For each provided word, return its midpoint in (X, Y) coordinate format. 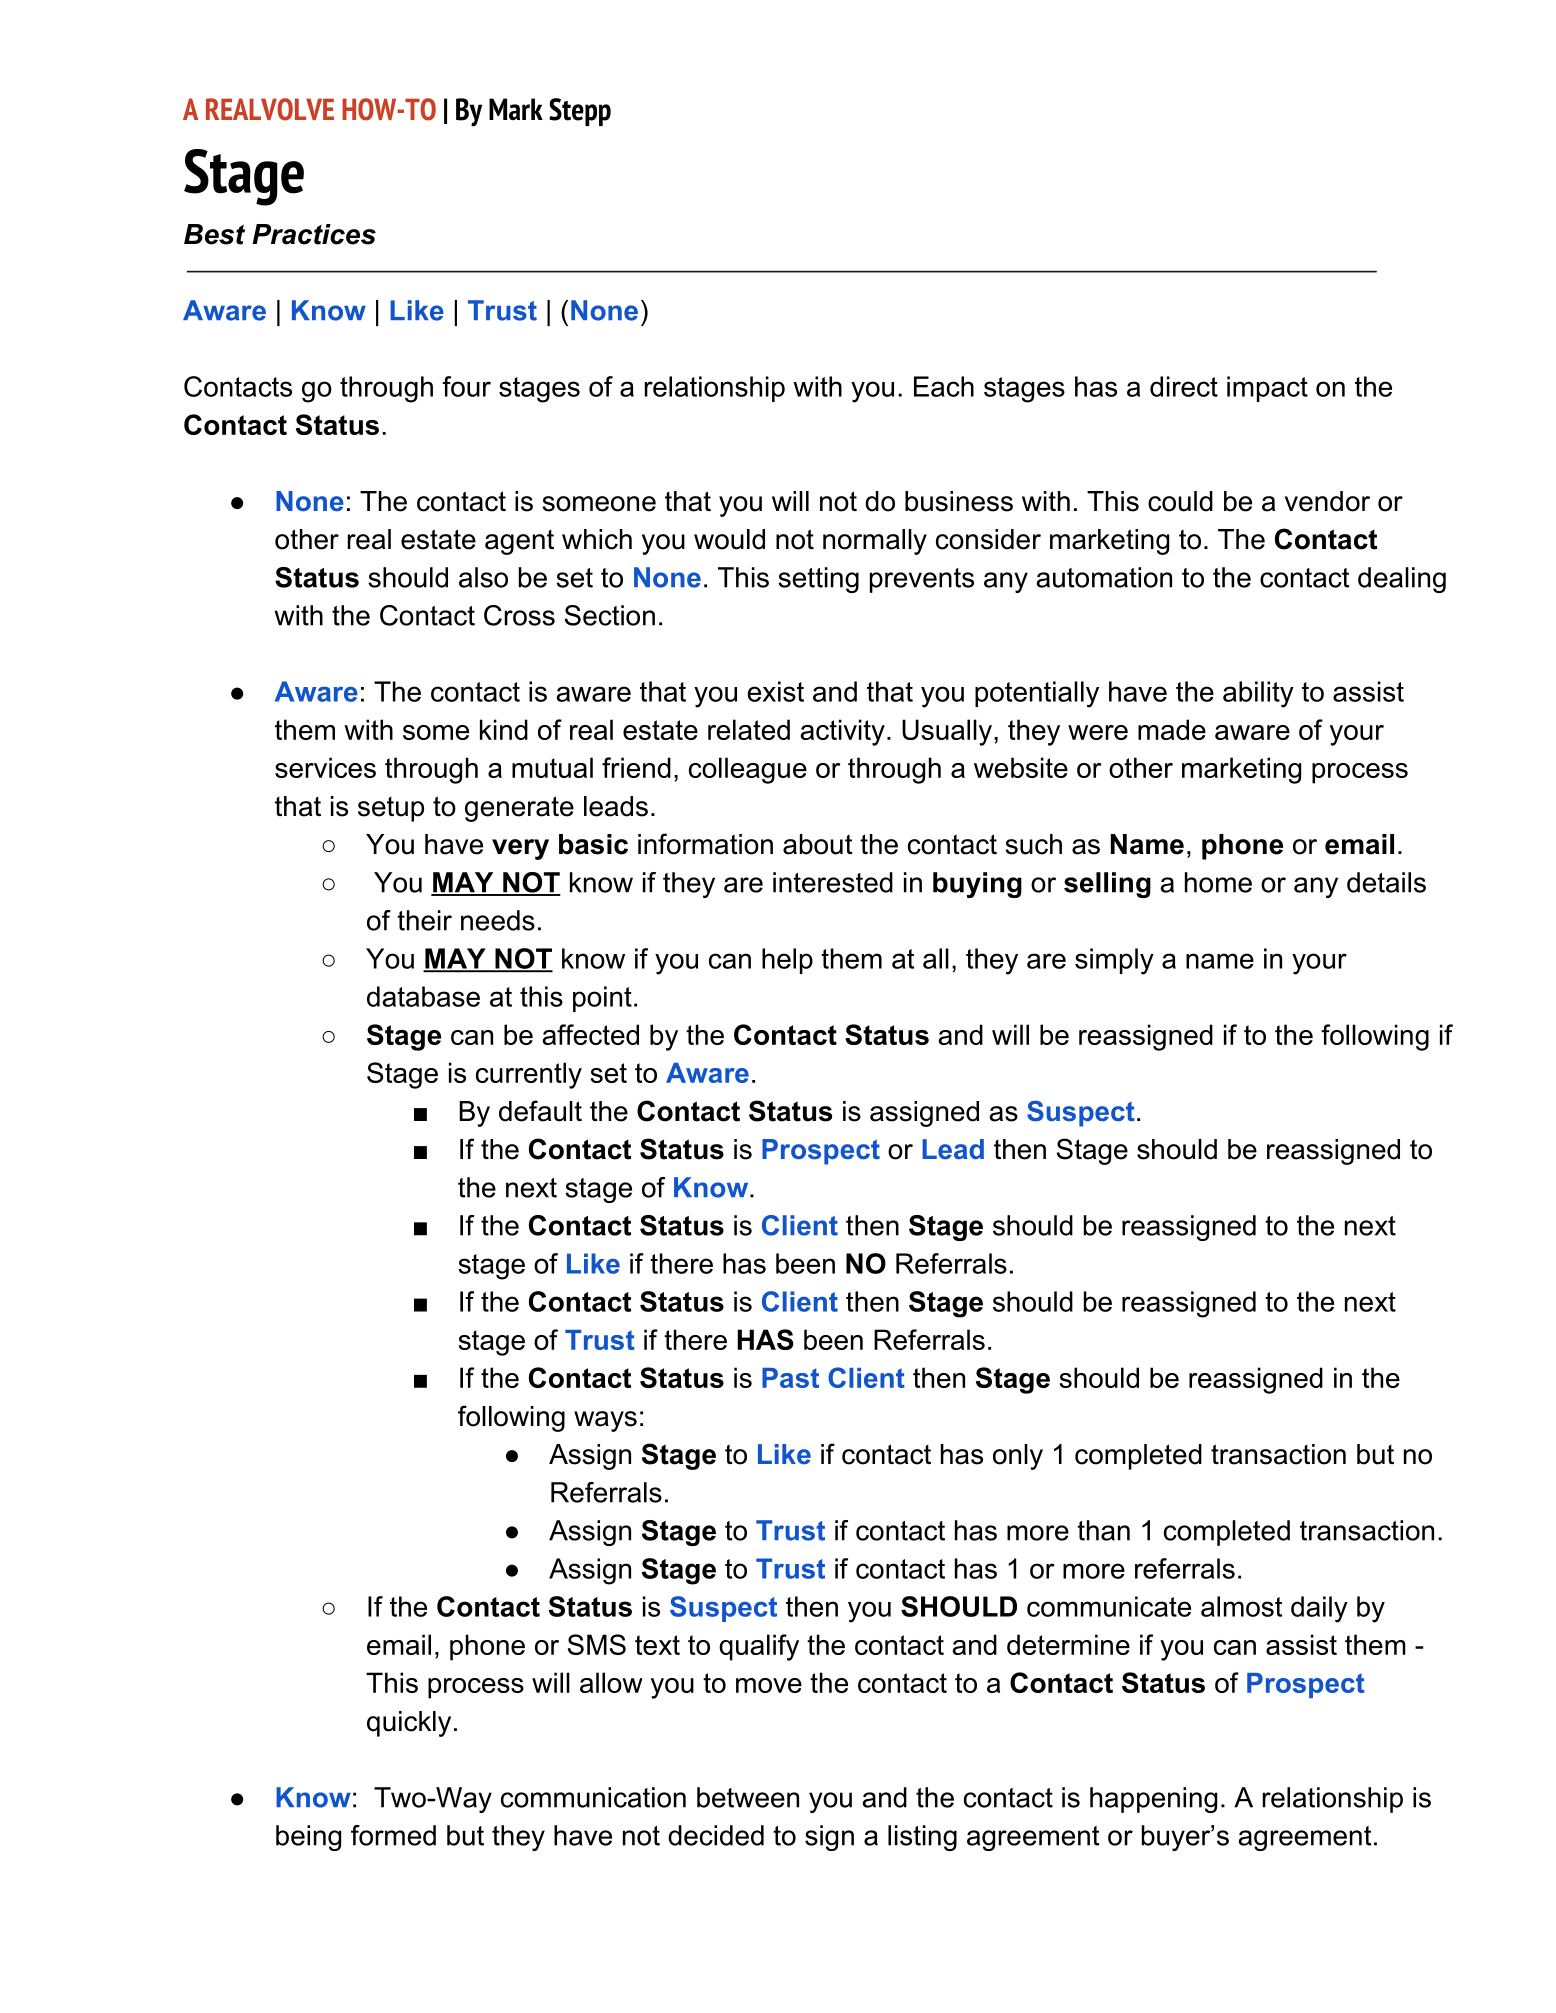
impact (1267, 389)
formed (393, 1835)
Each (944, 386)
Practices (314, 234)
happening (1153, 1800)
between (748, 1797)
